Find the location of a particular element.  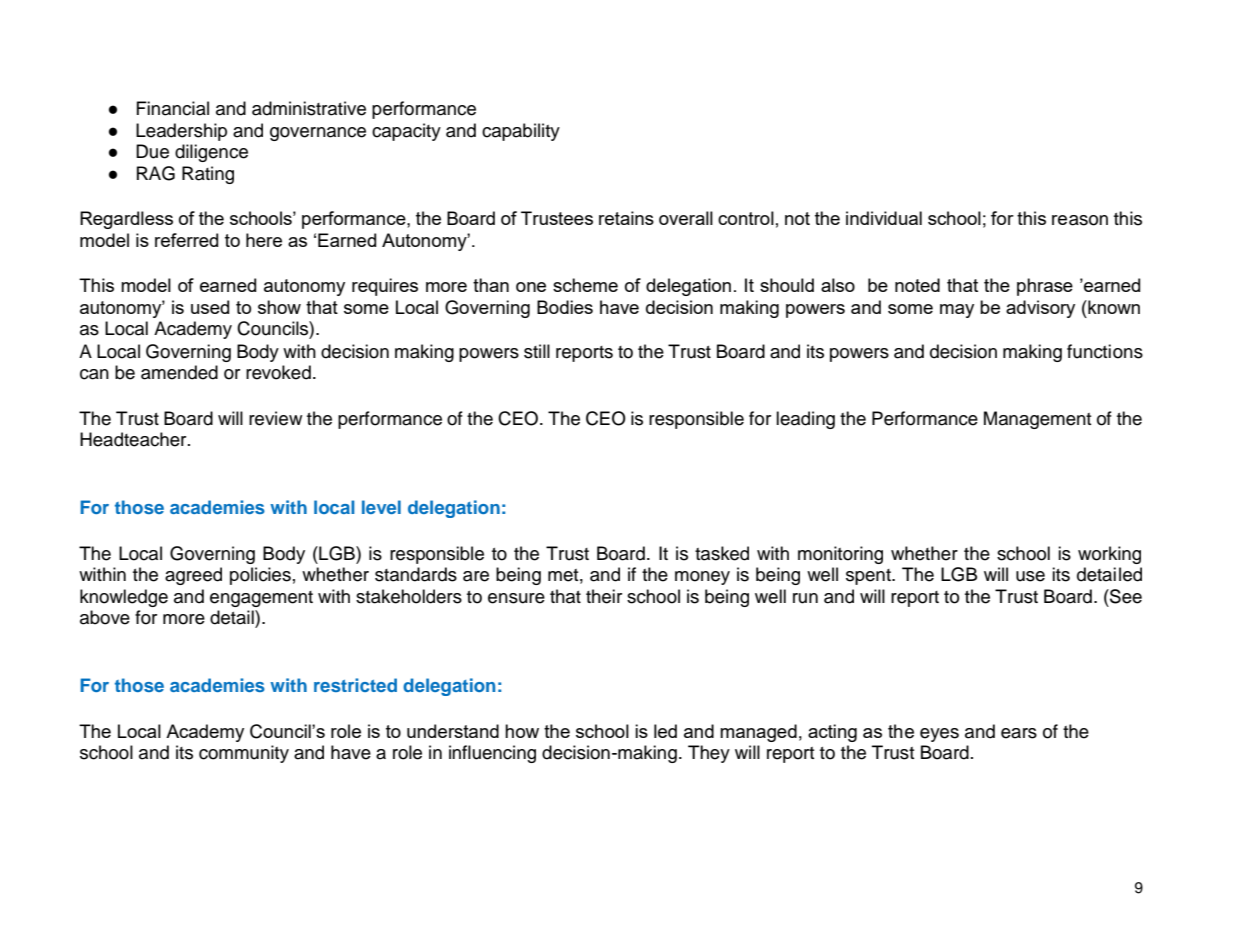

capability is located at coordinates (521, 132).
